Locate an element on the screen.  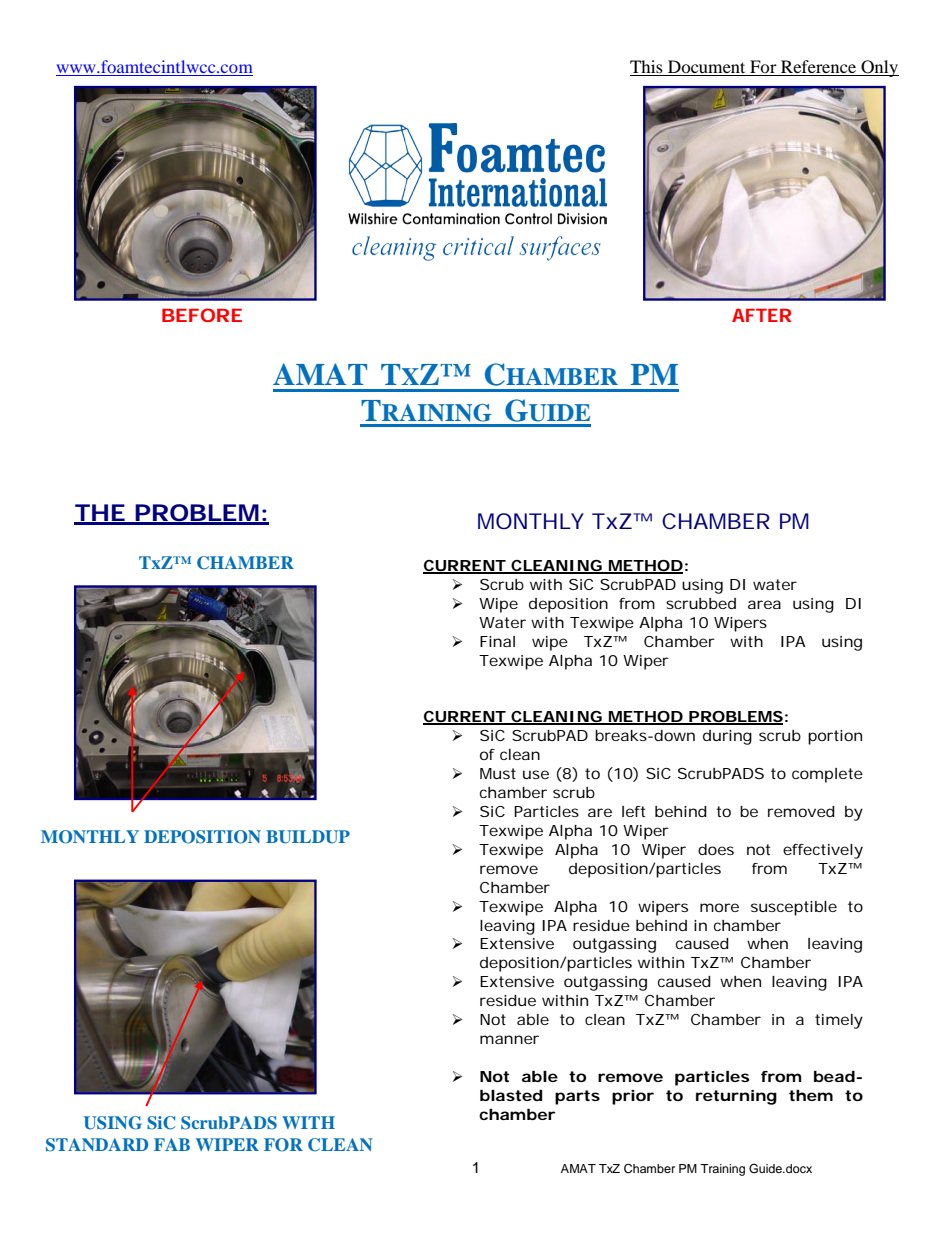
Final is located at coordinates (497, 641).
